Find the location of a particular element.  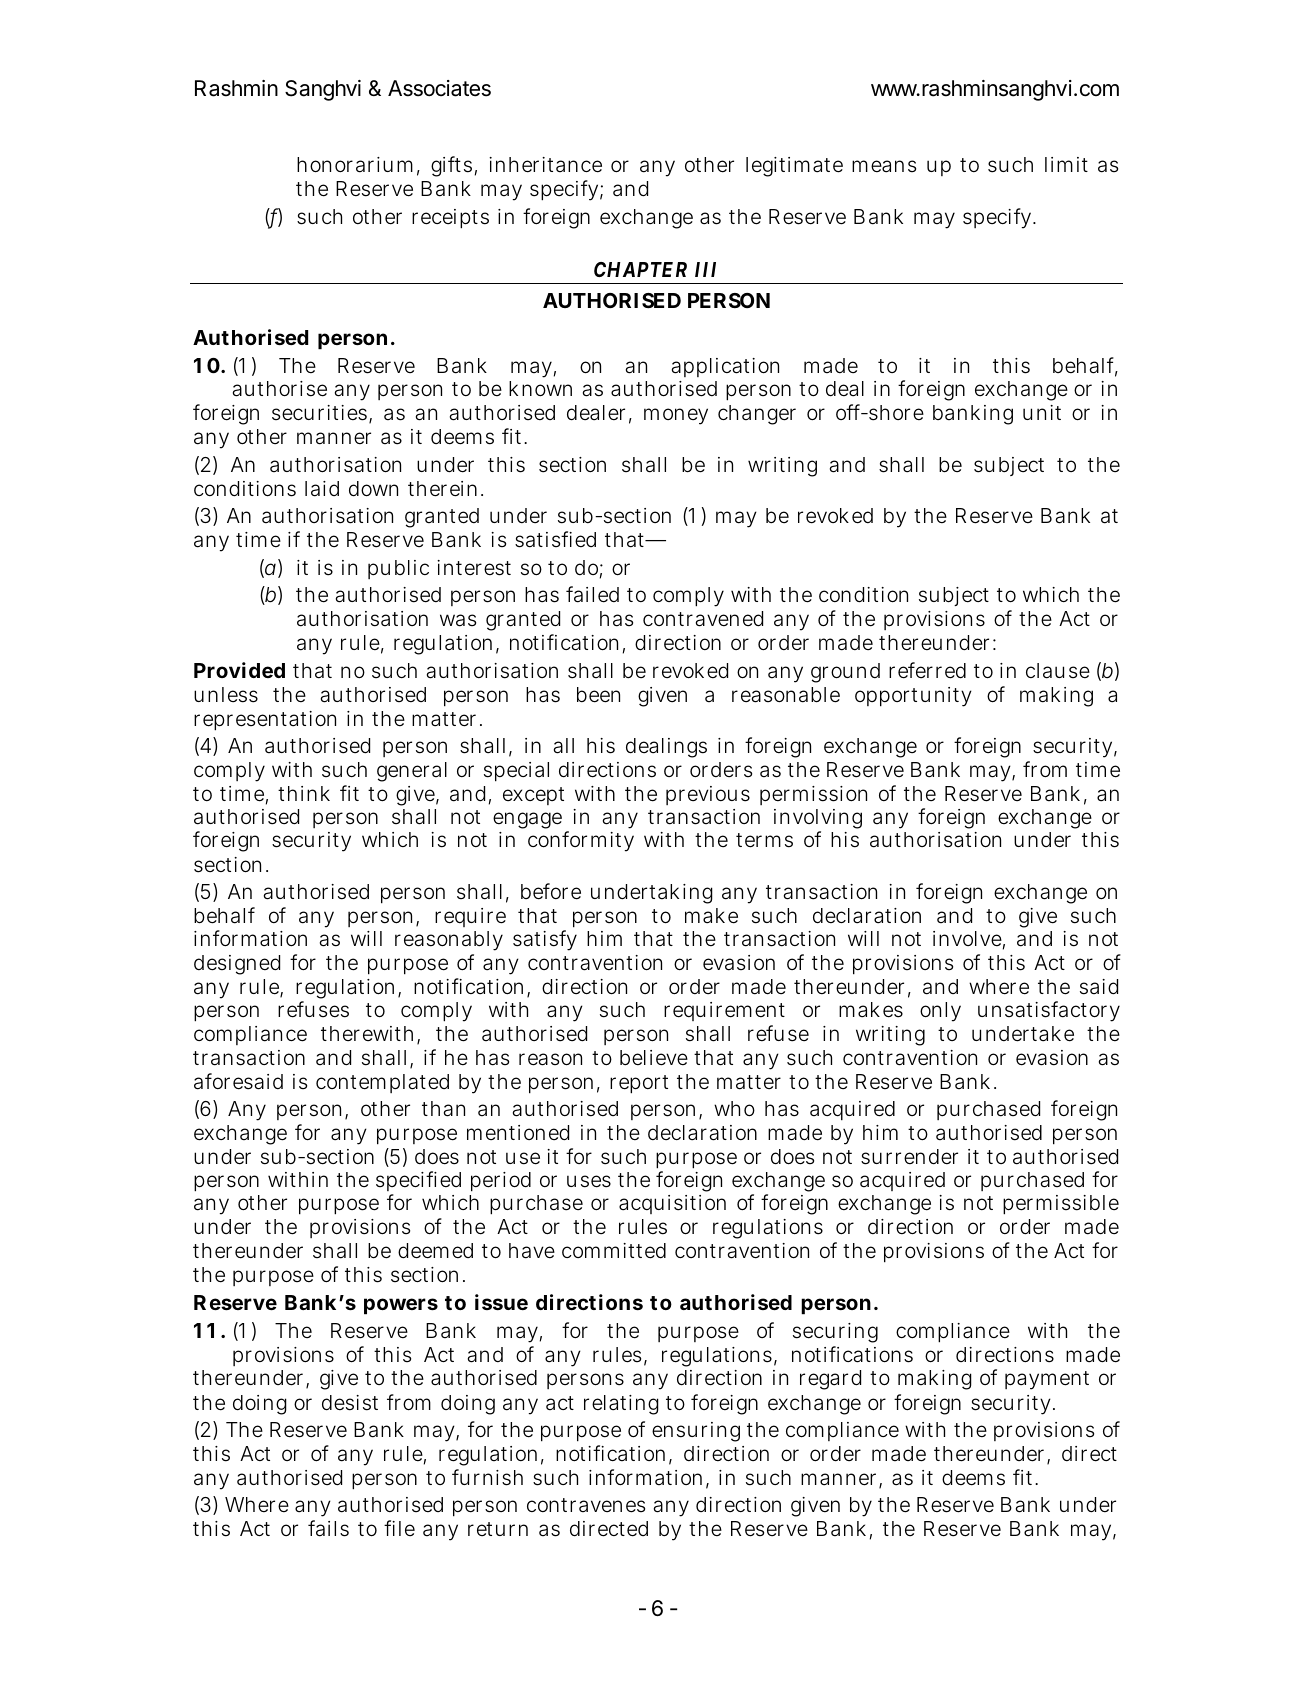

contemplated is located at coordinates (382, 1083).
